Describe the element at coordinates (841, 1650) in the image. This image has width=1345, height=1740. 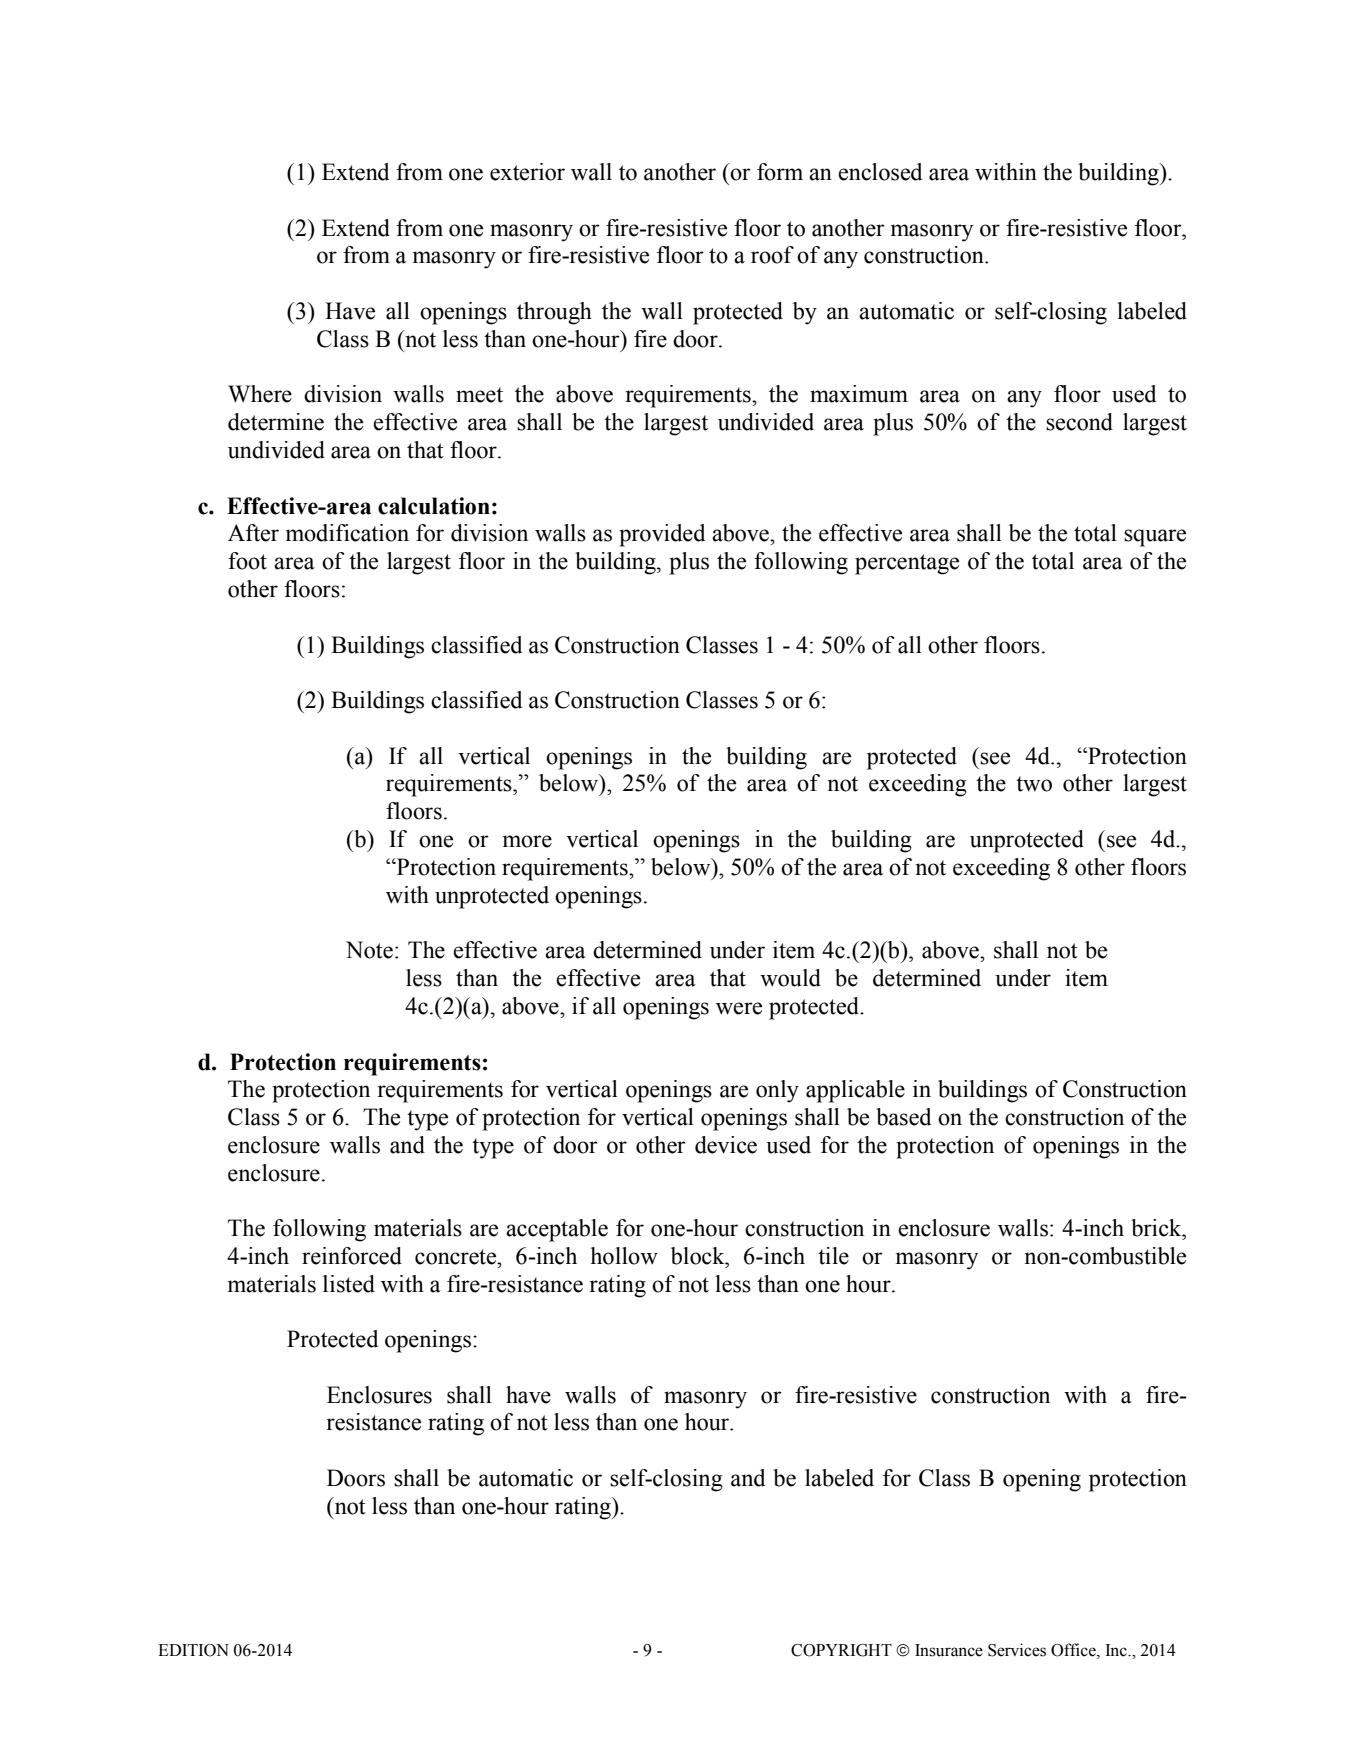
I see `COPYRIGHT` at that location.
